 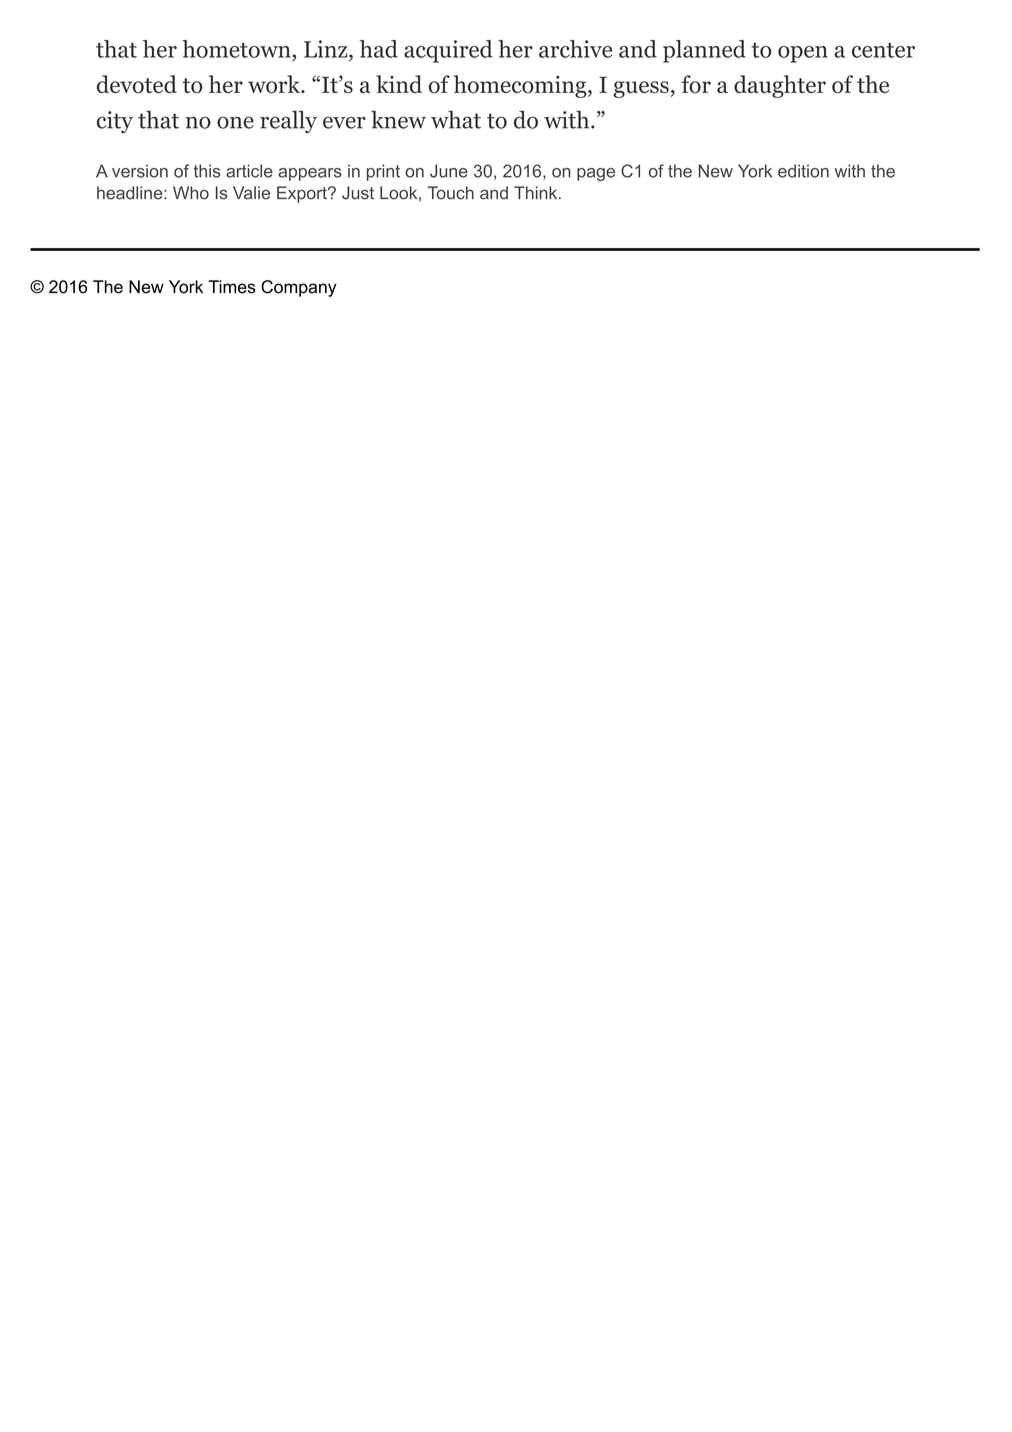 What do you see at coordinates (803, 171) in the page?
I see `edition` at bounding box center [803, 171].
